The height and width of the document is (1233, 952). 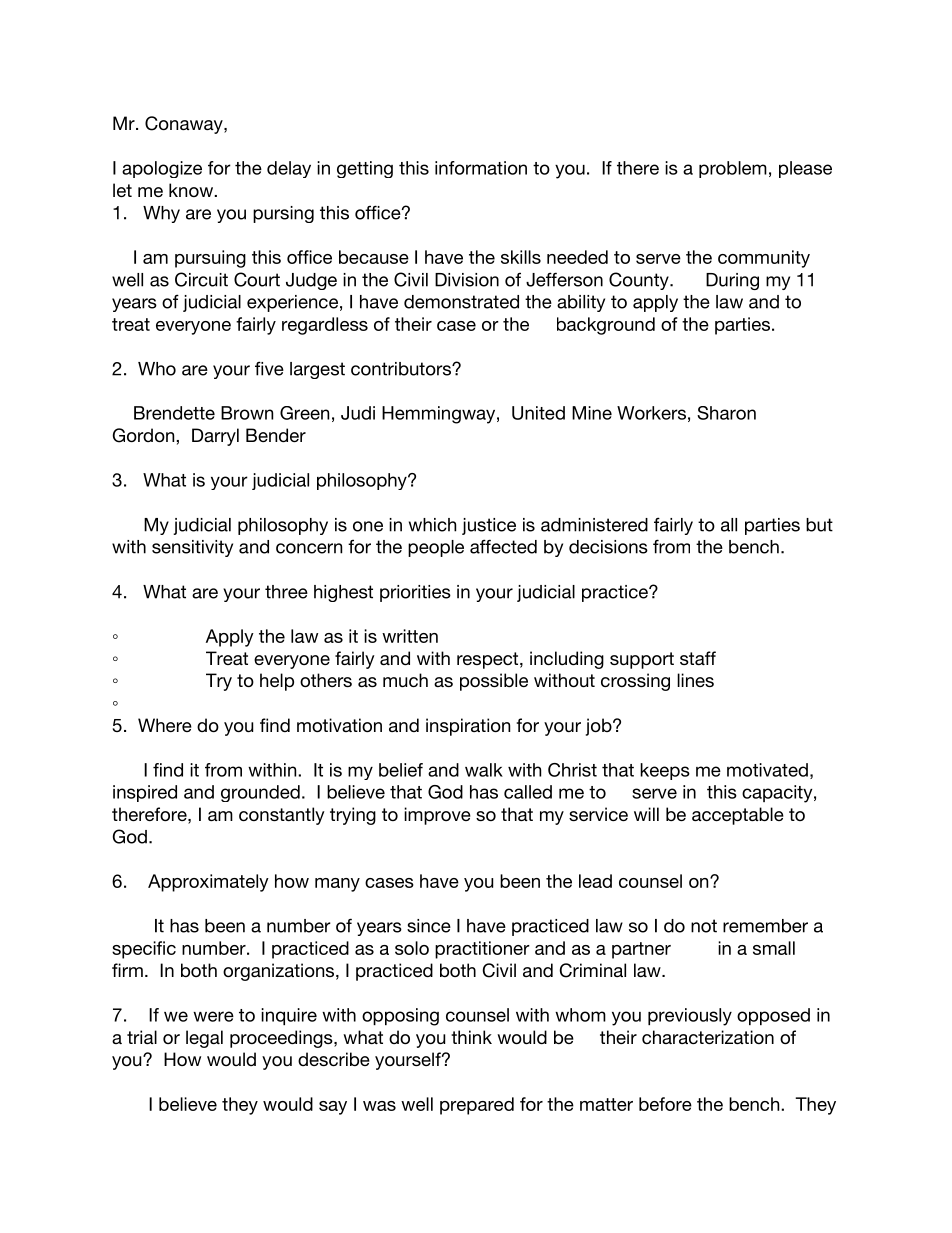 What do you see at coordinates (260, 793) in the document?
I see `grounded` at bounding box center [260, 793].
